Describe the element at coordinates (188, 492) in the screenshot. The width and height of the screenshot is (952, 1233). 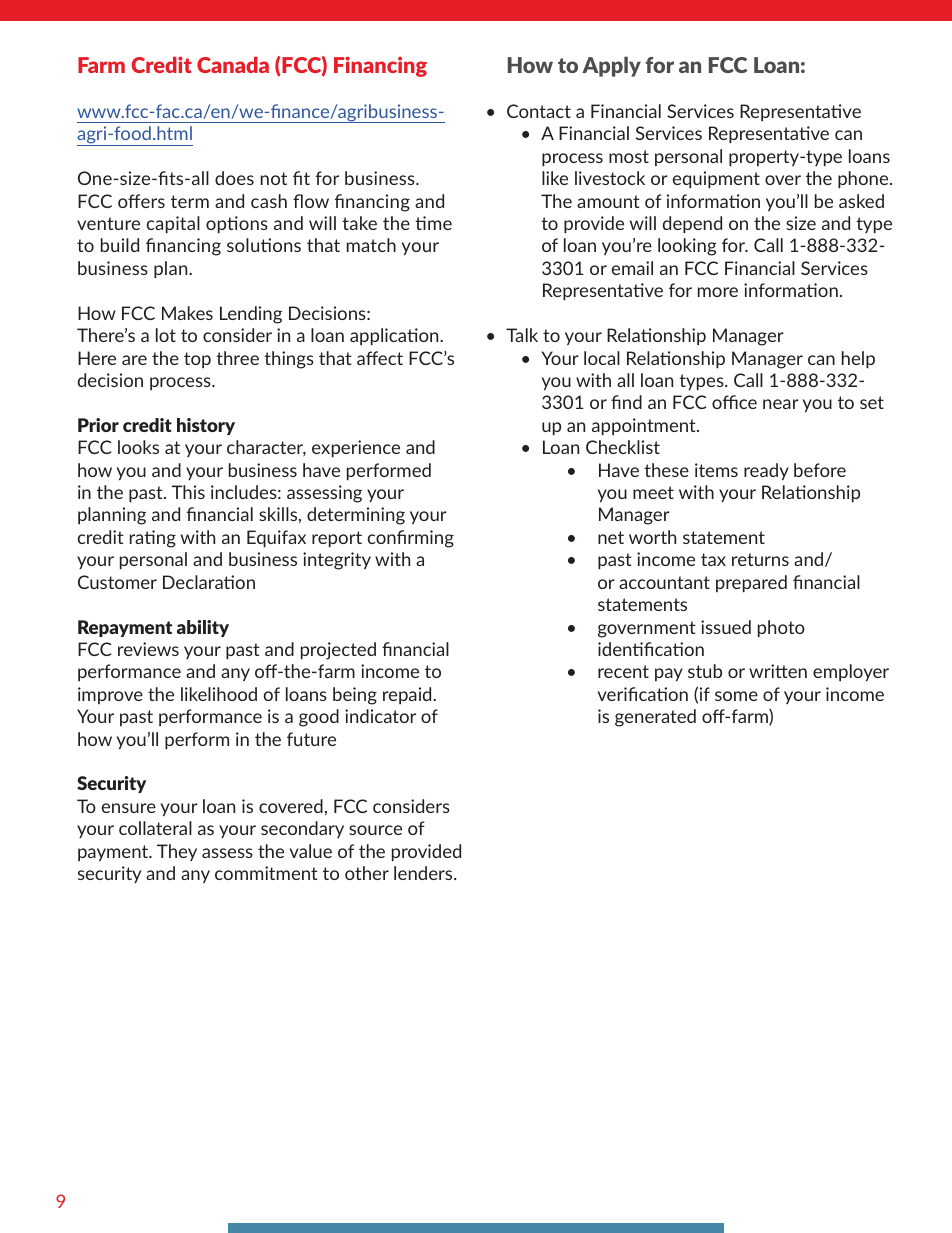
I see `This` at that location.
